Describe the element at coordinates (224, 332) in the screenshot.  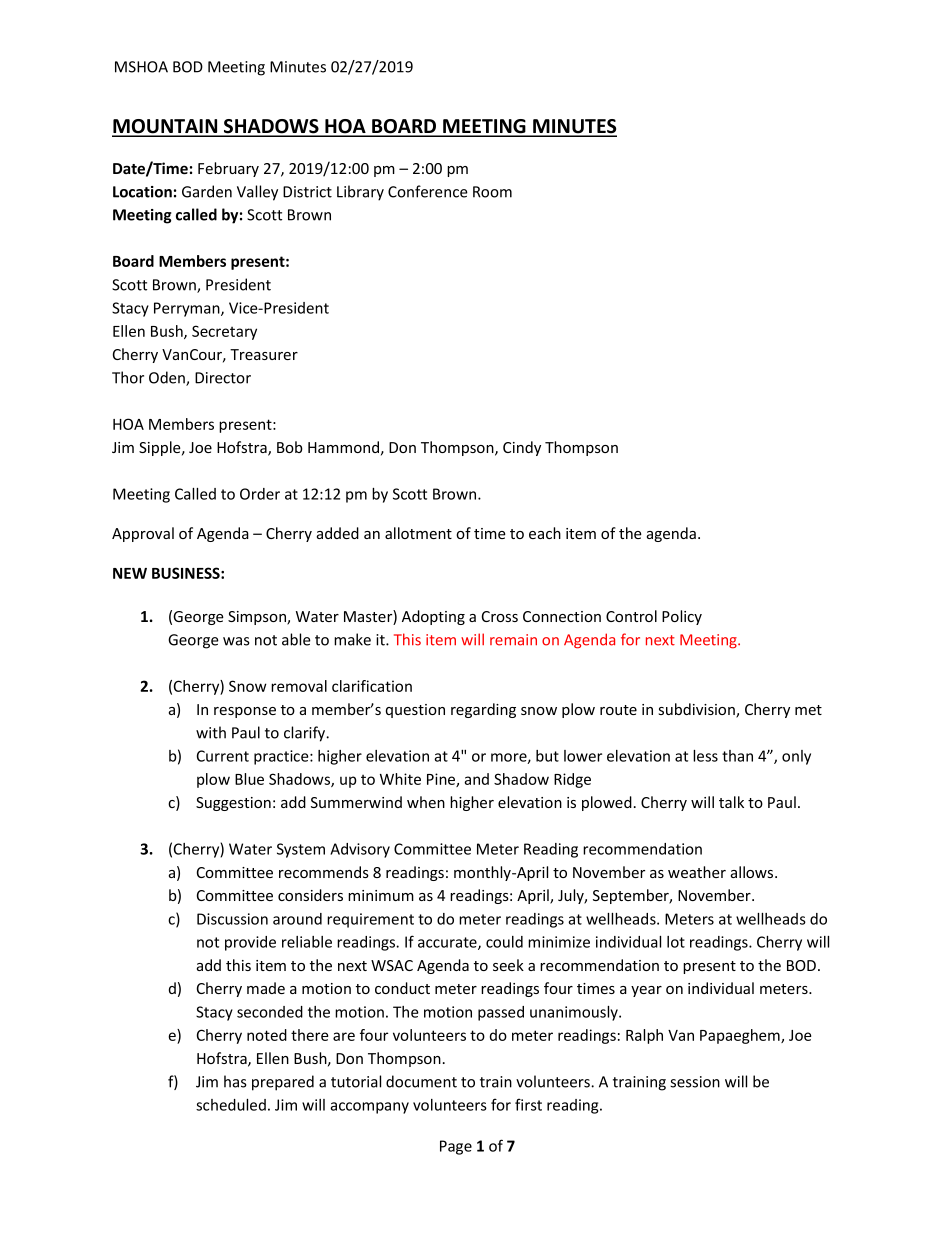
I see `Secretary` at that location.
